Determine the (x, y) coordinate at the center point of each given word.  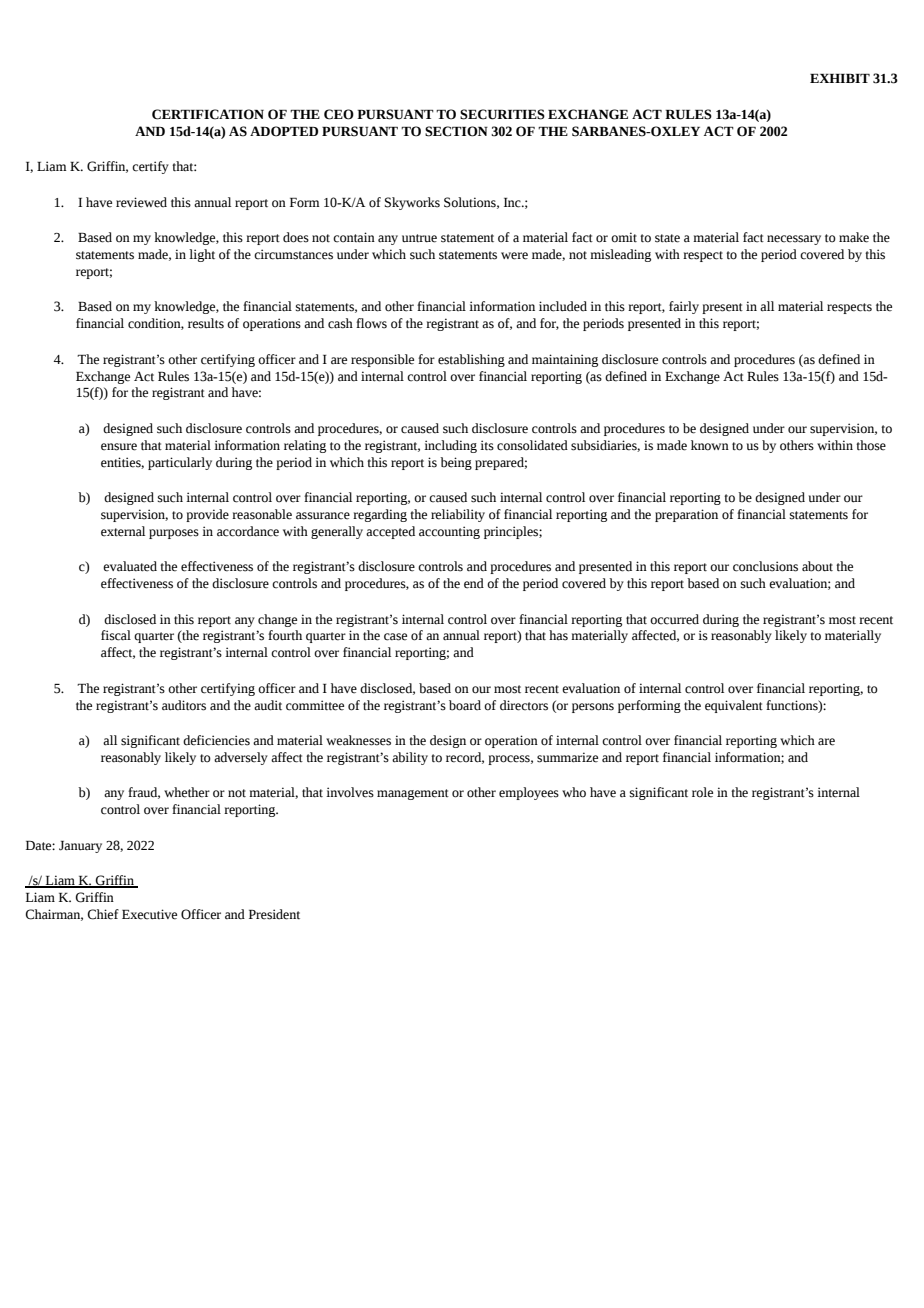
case (395, 637)
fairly (684, 307)
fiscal (116, 635)
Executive (149, 914)
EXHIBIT (840, 78)
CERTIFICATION (208, 114)
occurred (674, 619)
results (206, 323)
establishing (471, 360)
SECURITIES (502, 114)
